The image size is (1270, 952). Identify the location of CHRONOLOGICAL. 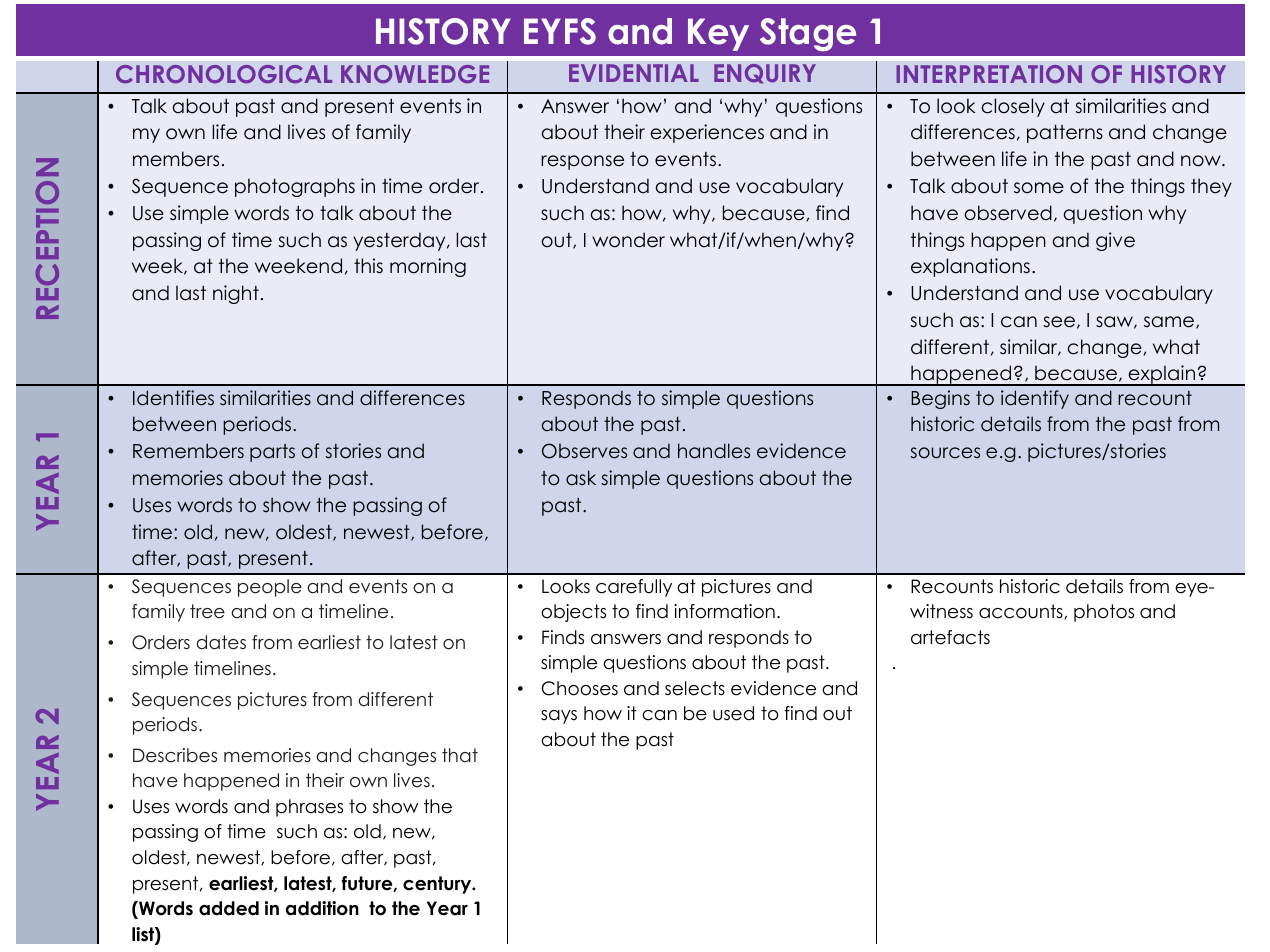
(224, 74).
